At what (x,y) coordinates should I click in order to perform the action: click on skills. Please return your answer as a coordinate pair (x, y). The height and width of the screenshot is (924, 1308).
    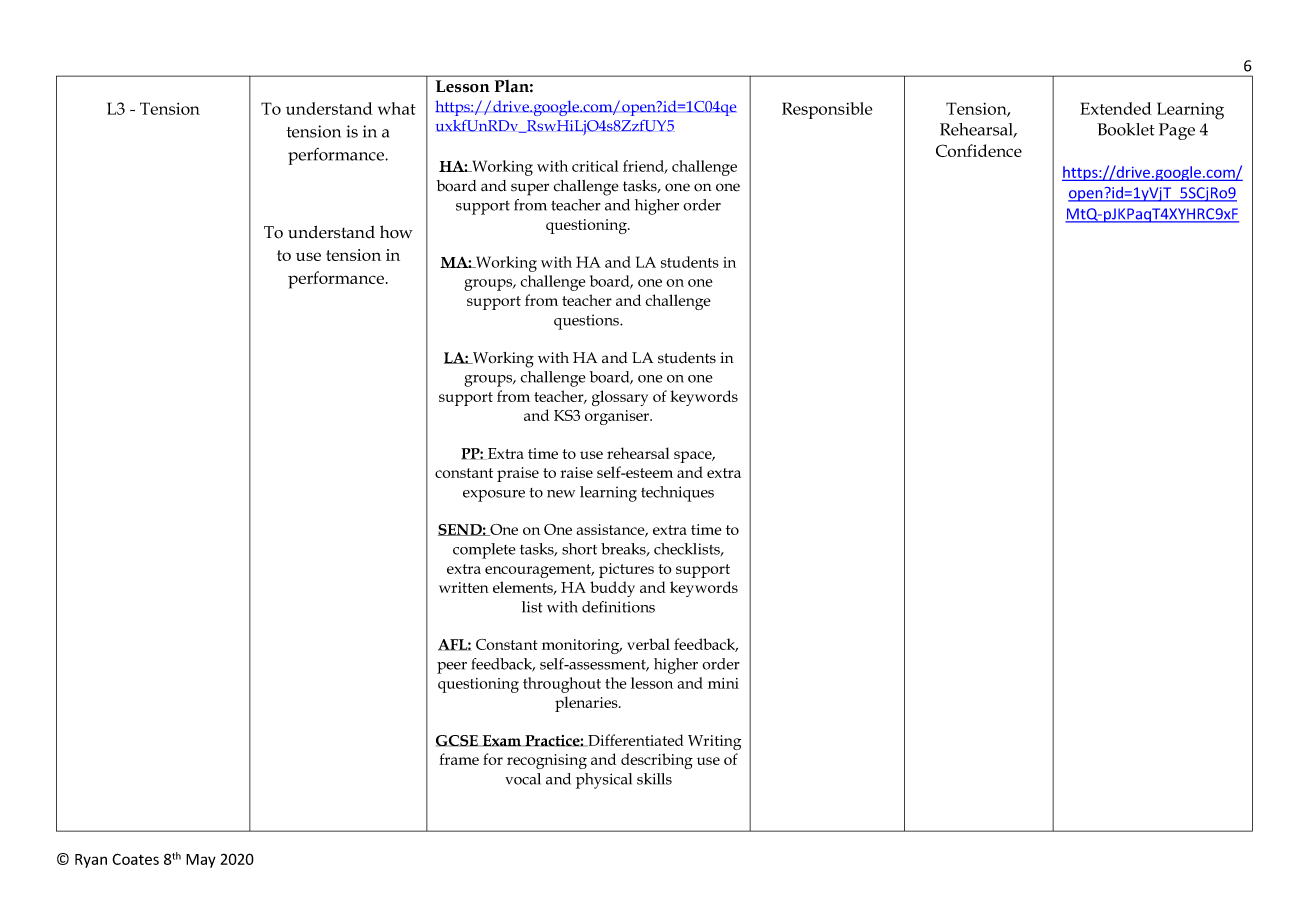
    Looking at the image, I should click on (654, 779).
